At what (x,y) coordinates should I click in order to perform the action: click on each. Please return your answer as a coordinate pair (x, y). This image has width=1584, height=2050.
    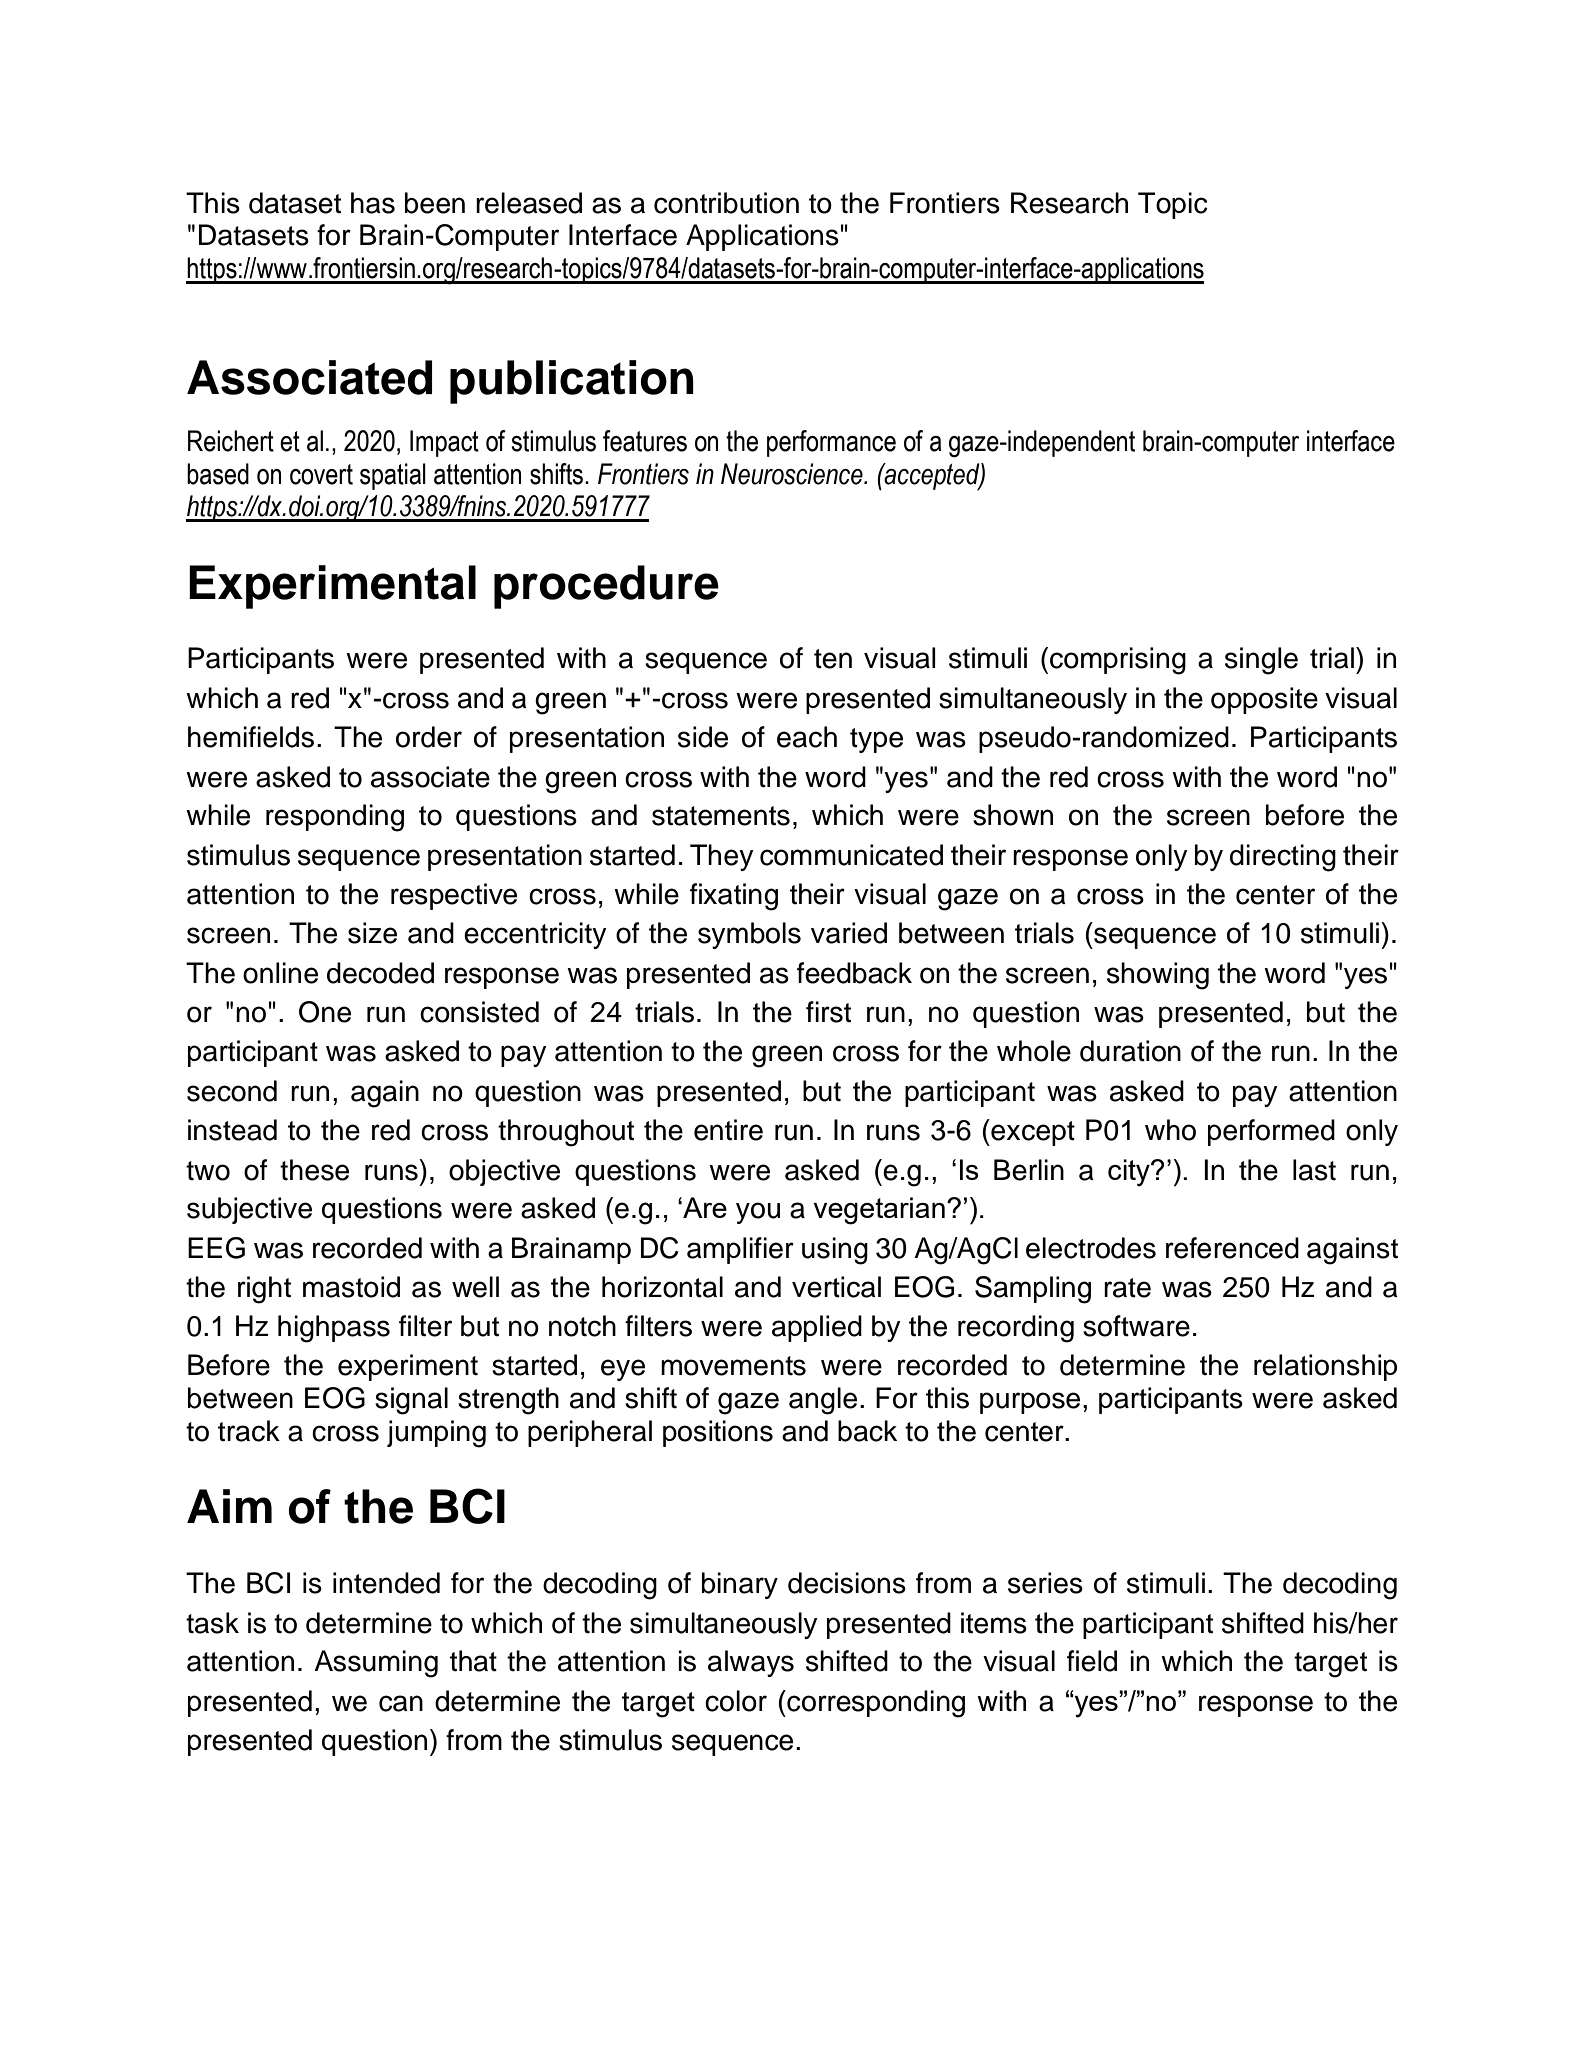
    Looking at the image, I should click on (807, 737).
